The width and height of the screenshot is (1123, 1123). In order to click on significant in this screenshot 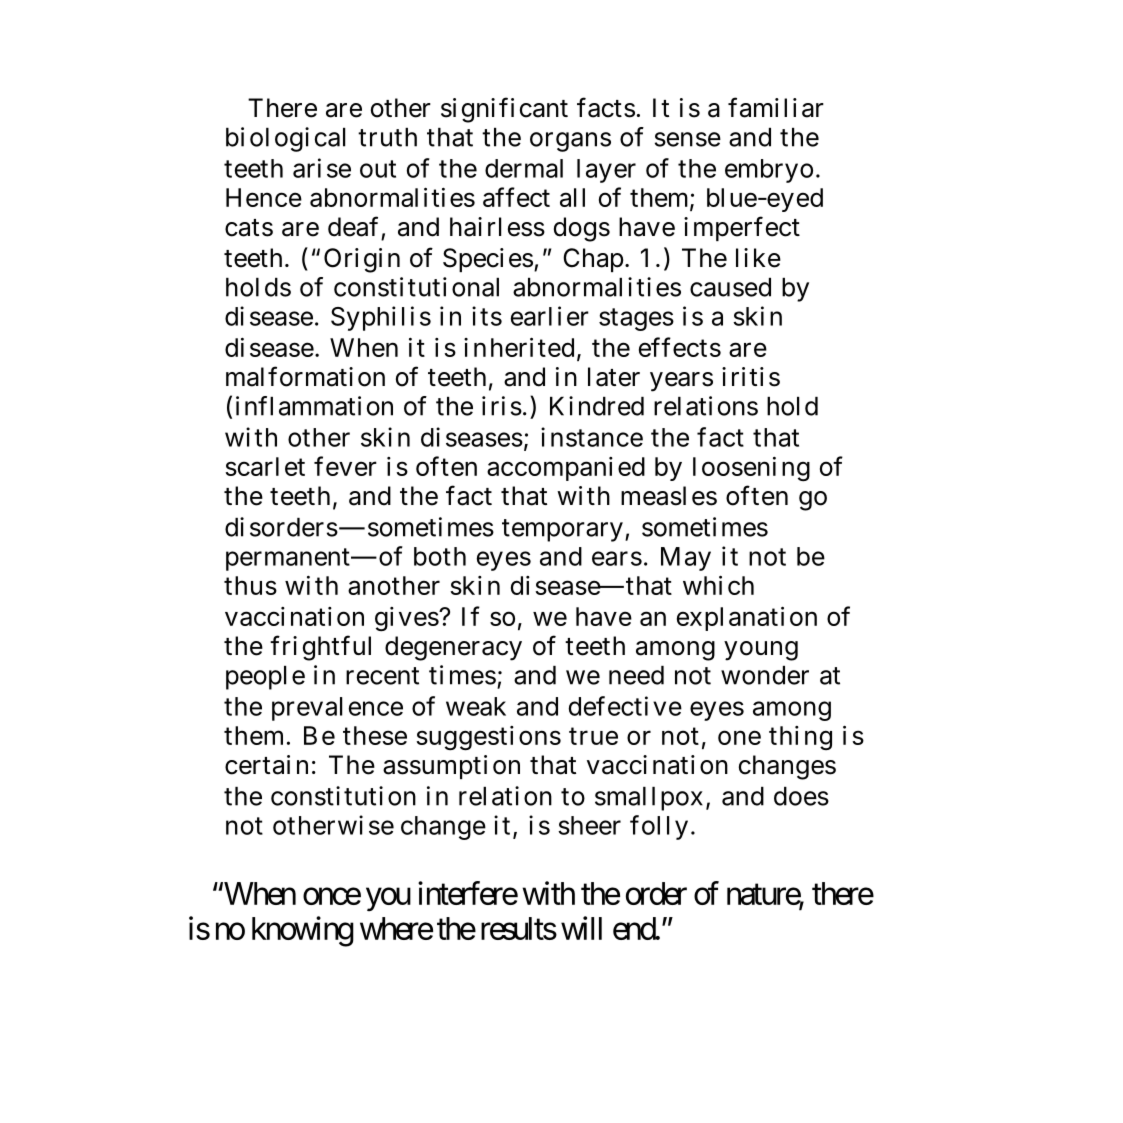, I will do `click(504, 110)`.
